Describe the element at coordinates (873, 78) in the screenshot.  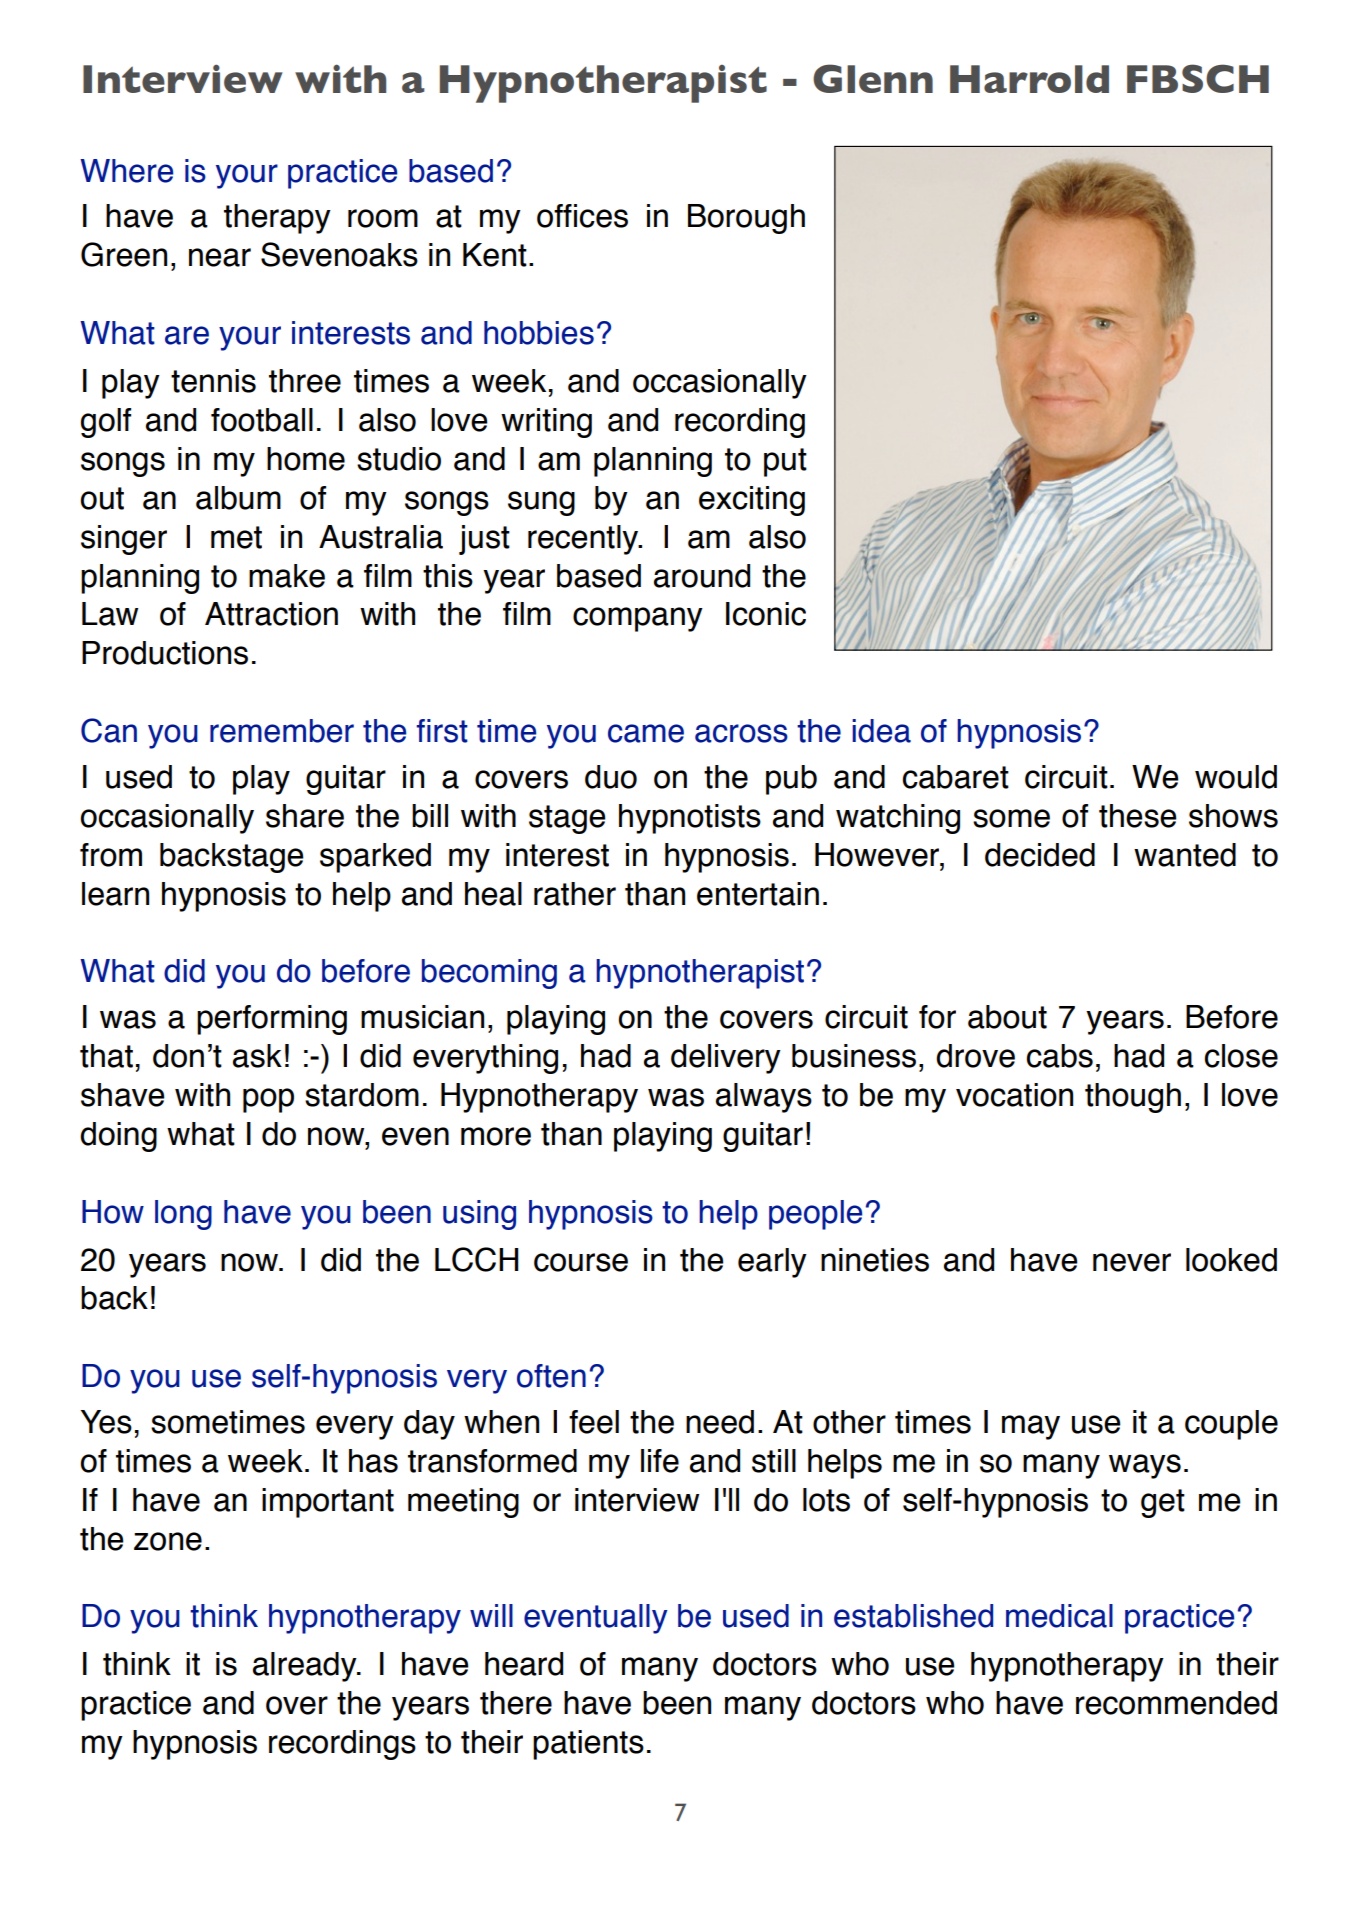
I see `Glenn` at that location.
